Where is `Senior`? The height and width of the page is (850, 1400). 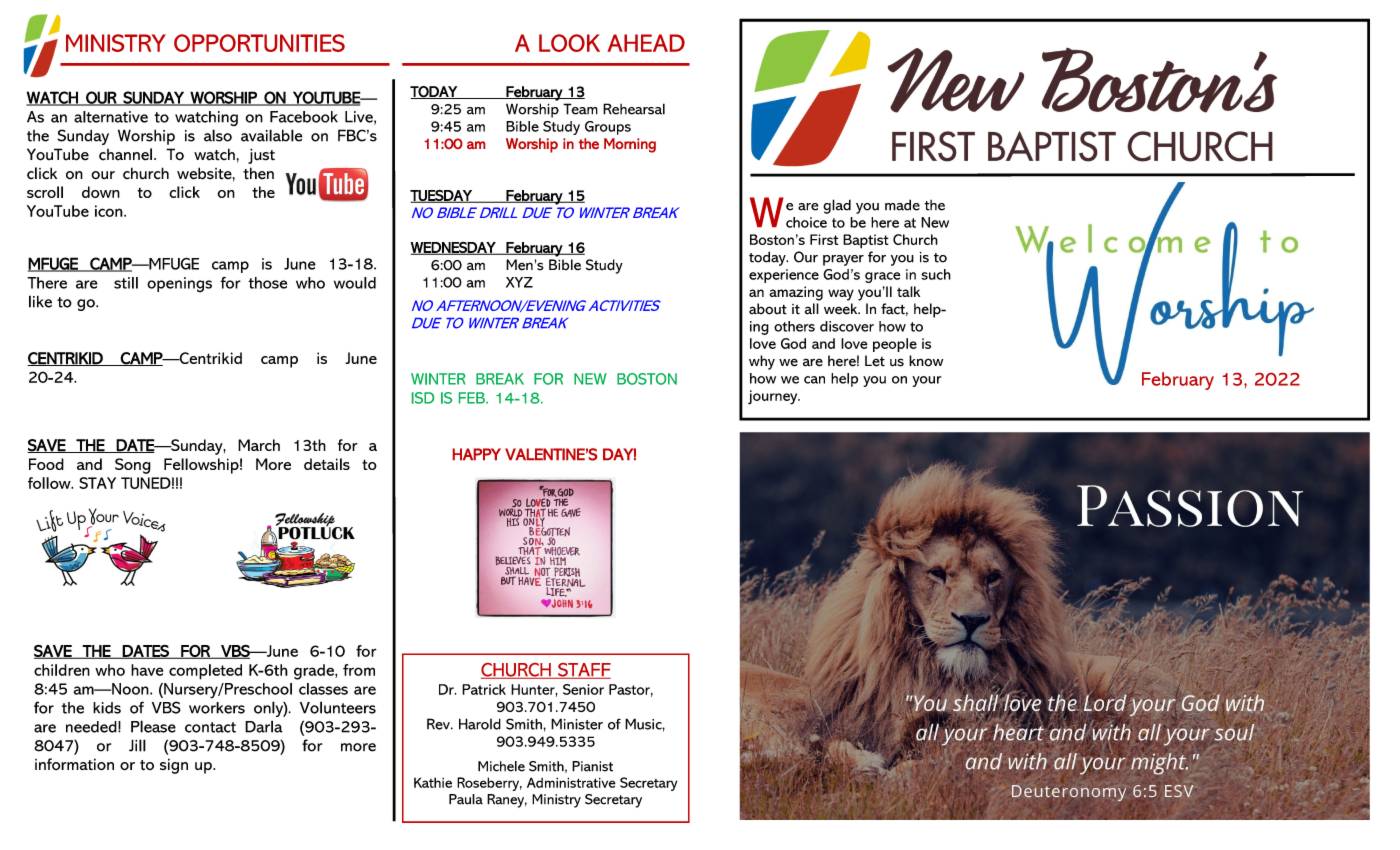 Senior is located at coordinates (583, 689).
